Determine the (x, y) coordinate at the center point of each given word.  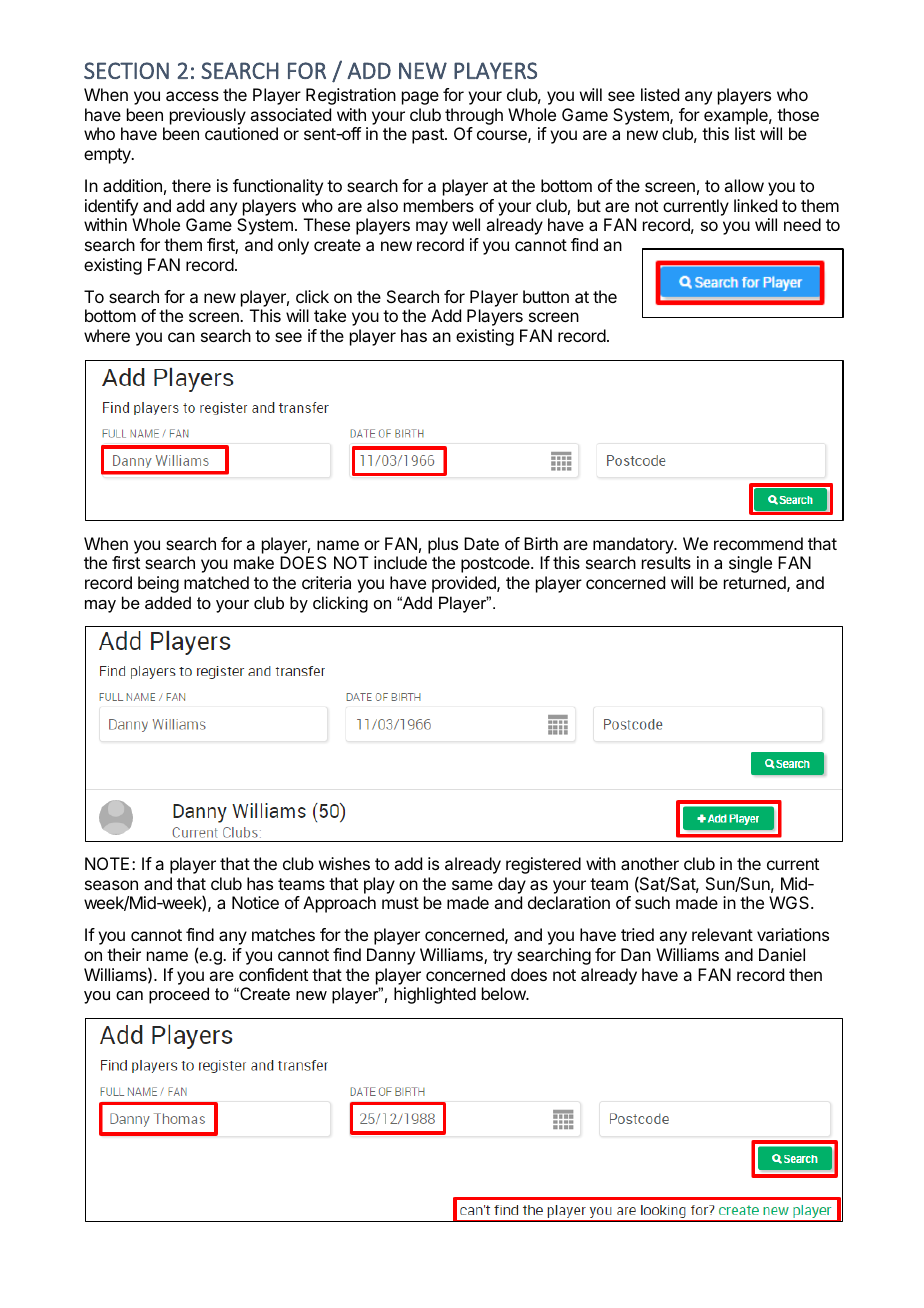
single (750, 564)
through (474, 116)
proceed (179, 995)
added (168, 602)
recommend (758, 543)
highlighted (435, 995)
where (107, 335)
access (192, 96)
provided (465, 584)
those (798, 114)
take (330, 315)
